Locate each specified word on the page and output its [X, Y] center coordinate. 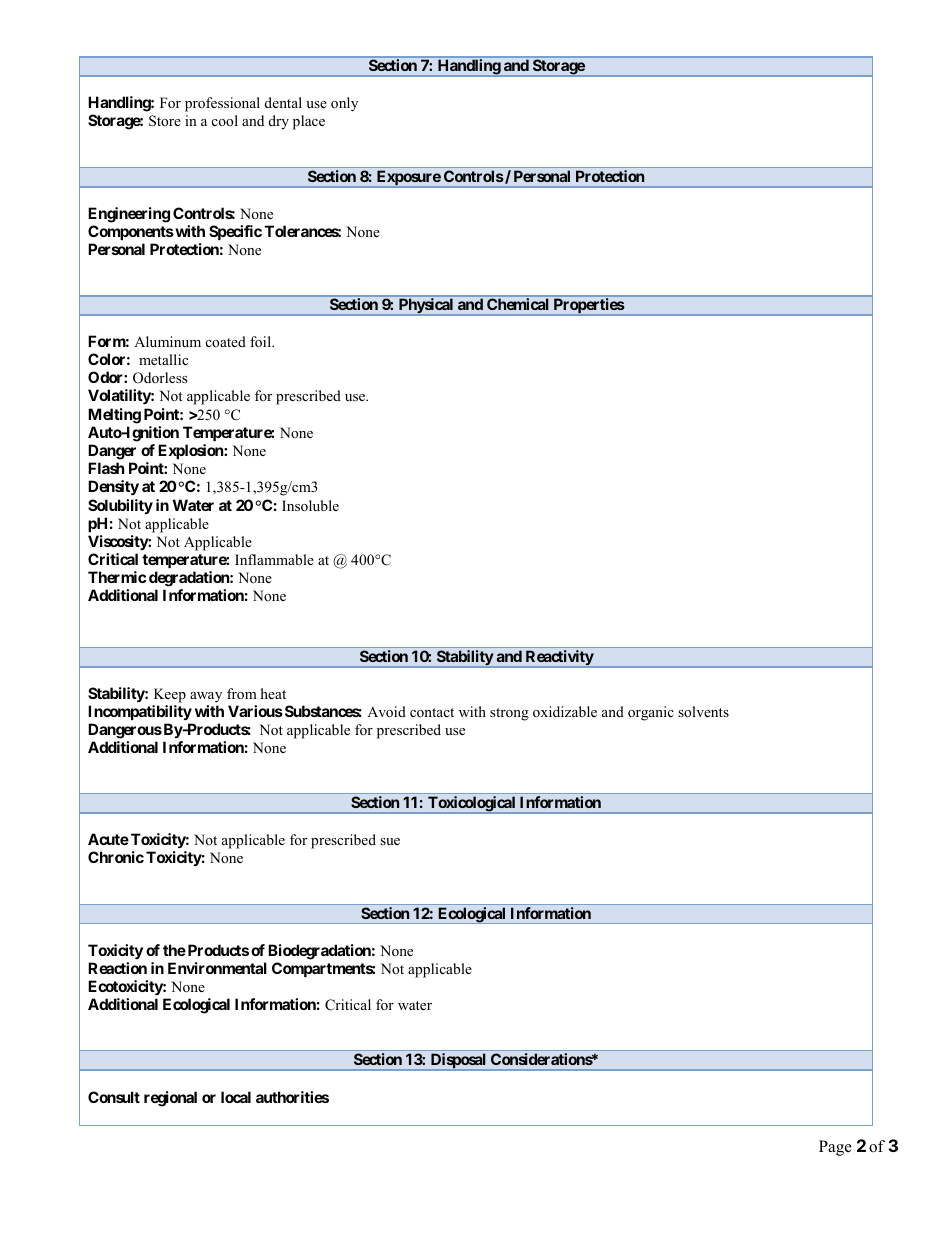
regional [170, 1099]
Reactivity [559, 659]
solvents [703, 711]
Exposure [408, 179]
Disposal [458, 1062]
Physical [426, 307]
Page [835, 1148]
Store [165, 121]
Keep [170, 695]
